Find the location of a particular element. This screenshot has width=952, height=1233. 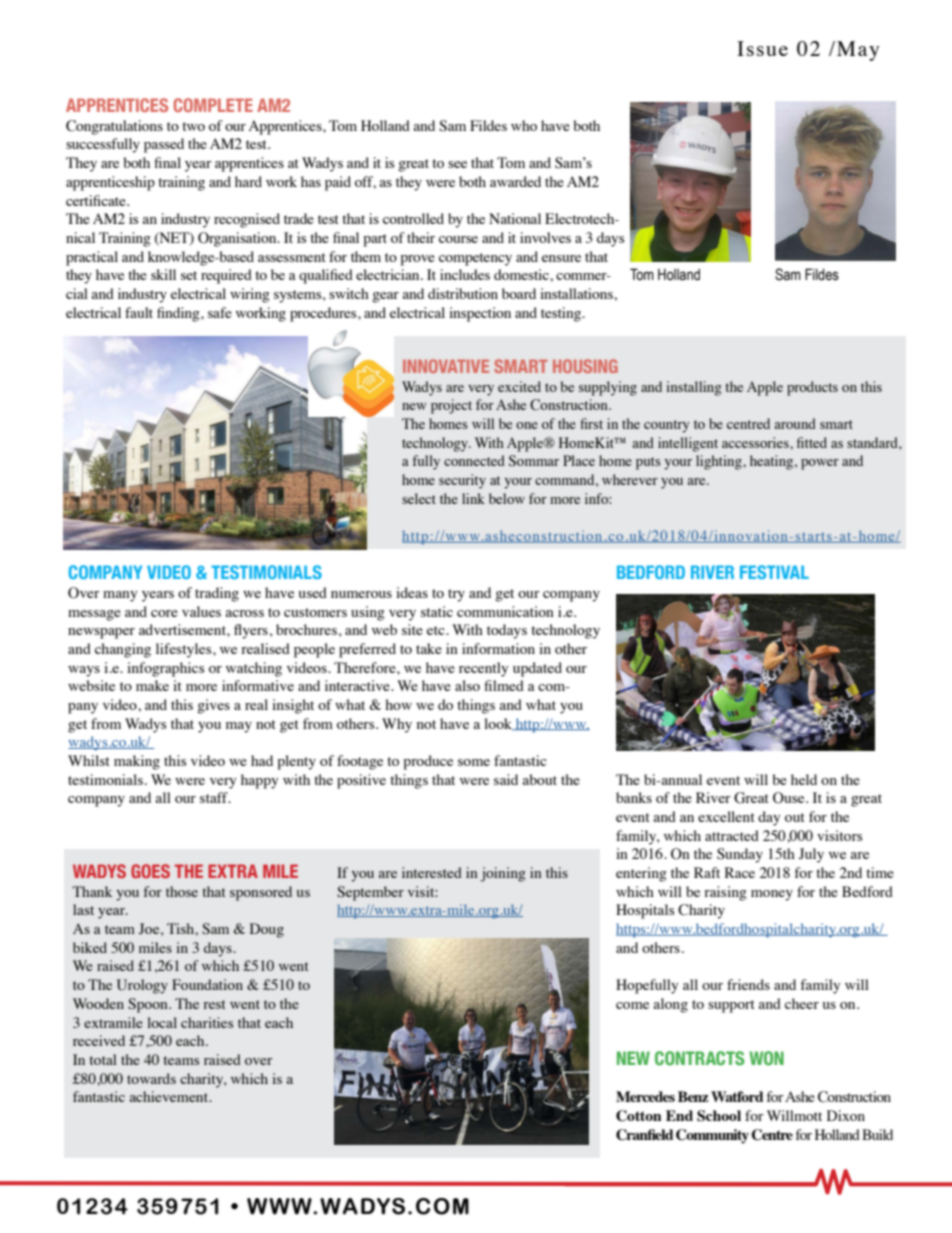

FESTIVAL is located at coordinates (774, 572).
